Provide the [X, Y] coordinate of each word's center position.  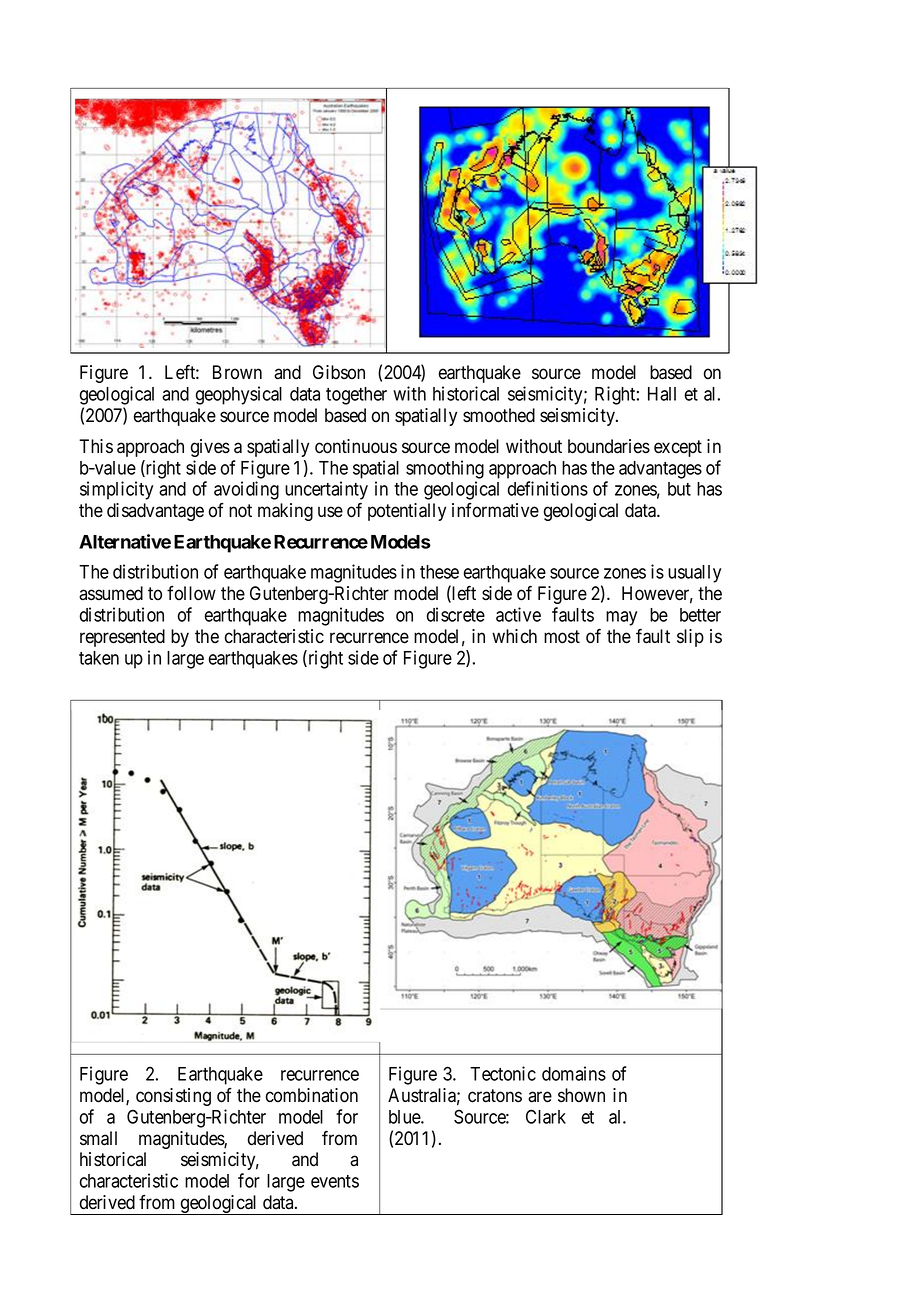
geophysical [239, 395]
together [356, 396]
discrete [456, 614]
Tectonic [503, 1073]
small [98, 1138]
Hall [662, 394]
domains [574, 1073]
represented [122, 638]
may [621, 618]
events [335, 1181]
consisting [173, 1097]
